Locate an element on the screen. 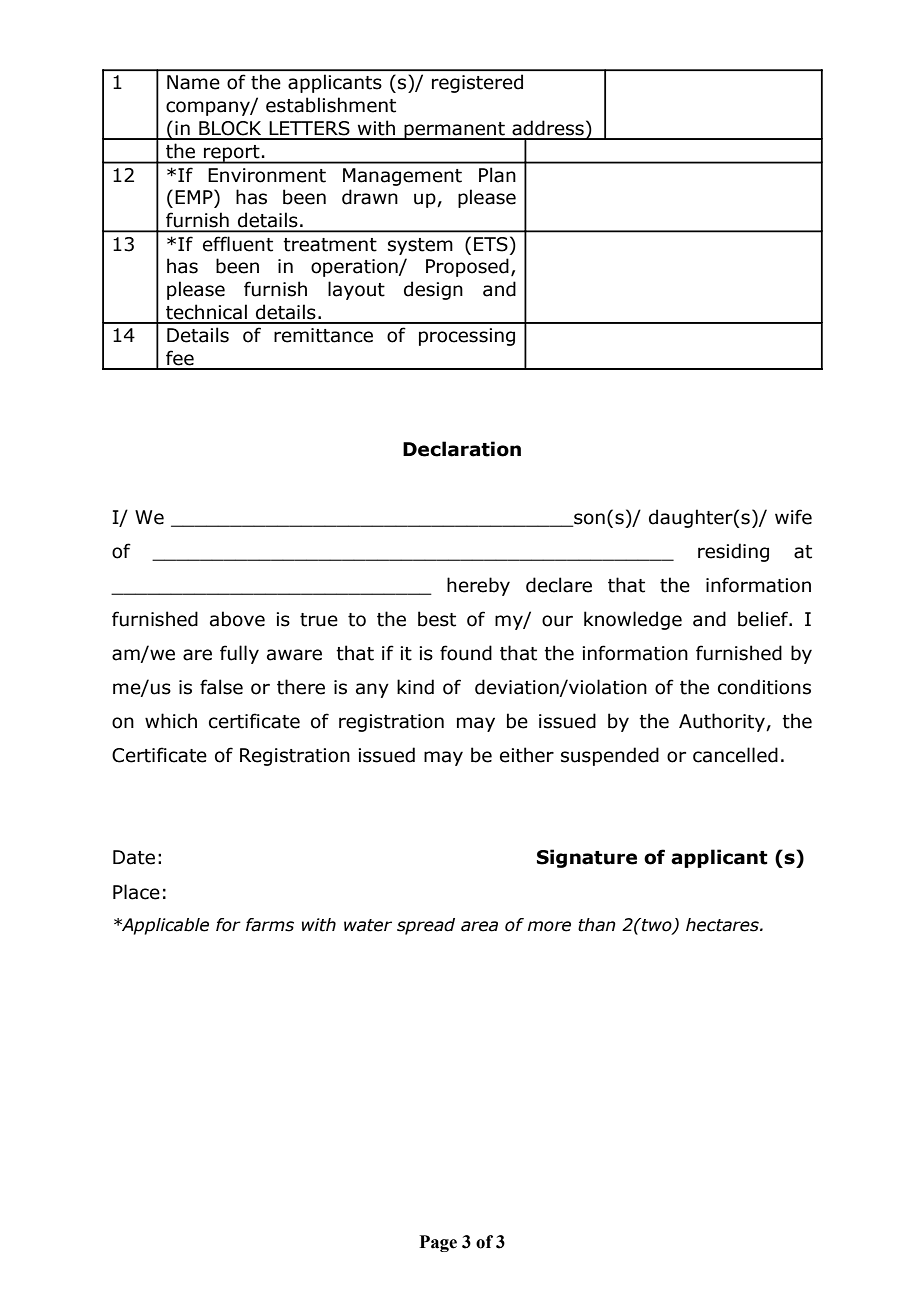  Page is located at coordinates (438, 1243).
